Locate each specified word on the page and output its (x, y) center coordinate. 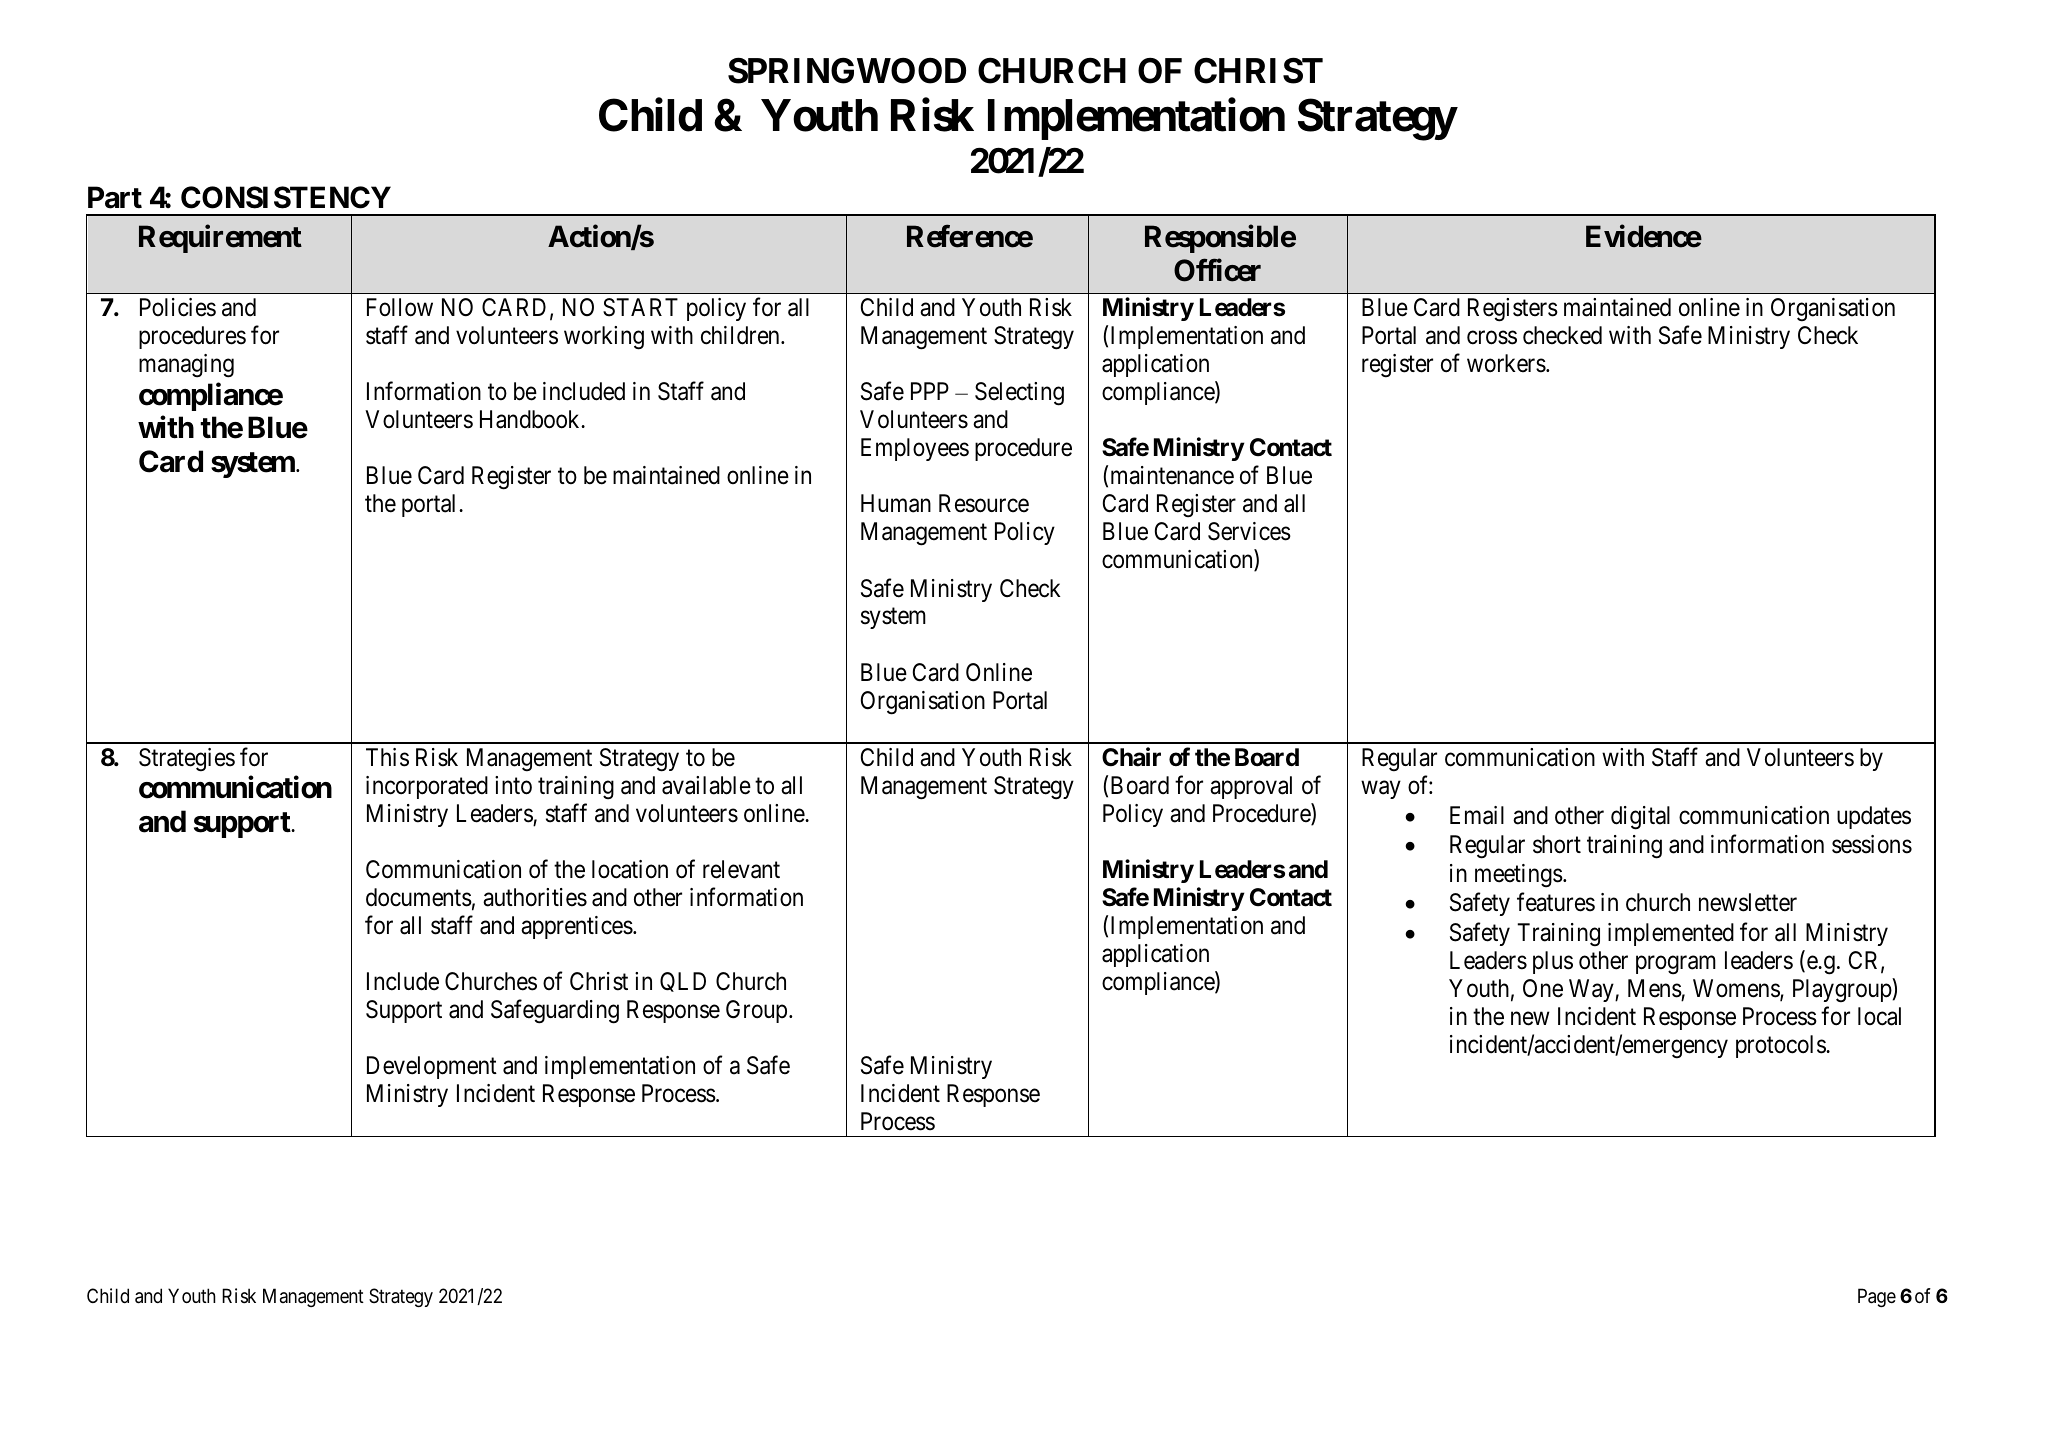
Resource (984, 503)
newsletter (1748, 902)
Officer (1217, 270)
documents (419, 897)
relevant (741, 869)
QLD (683, 982)
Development (432, 1067)
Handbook (531, 419)
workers (1506, 363)
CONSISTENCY (286, 197)
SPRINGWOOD (847, 71)
